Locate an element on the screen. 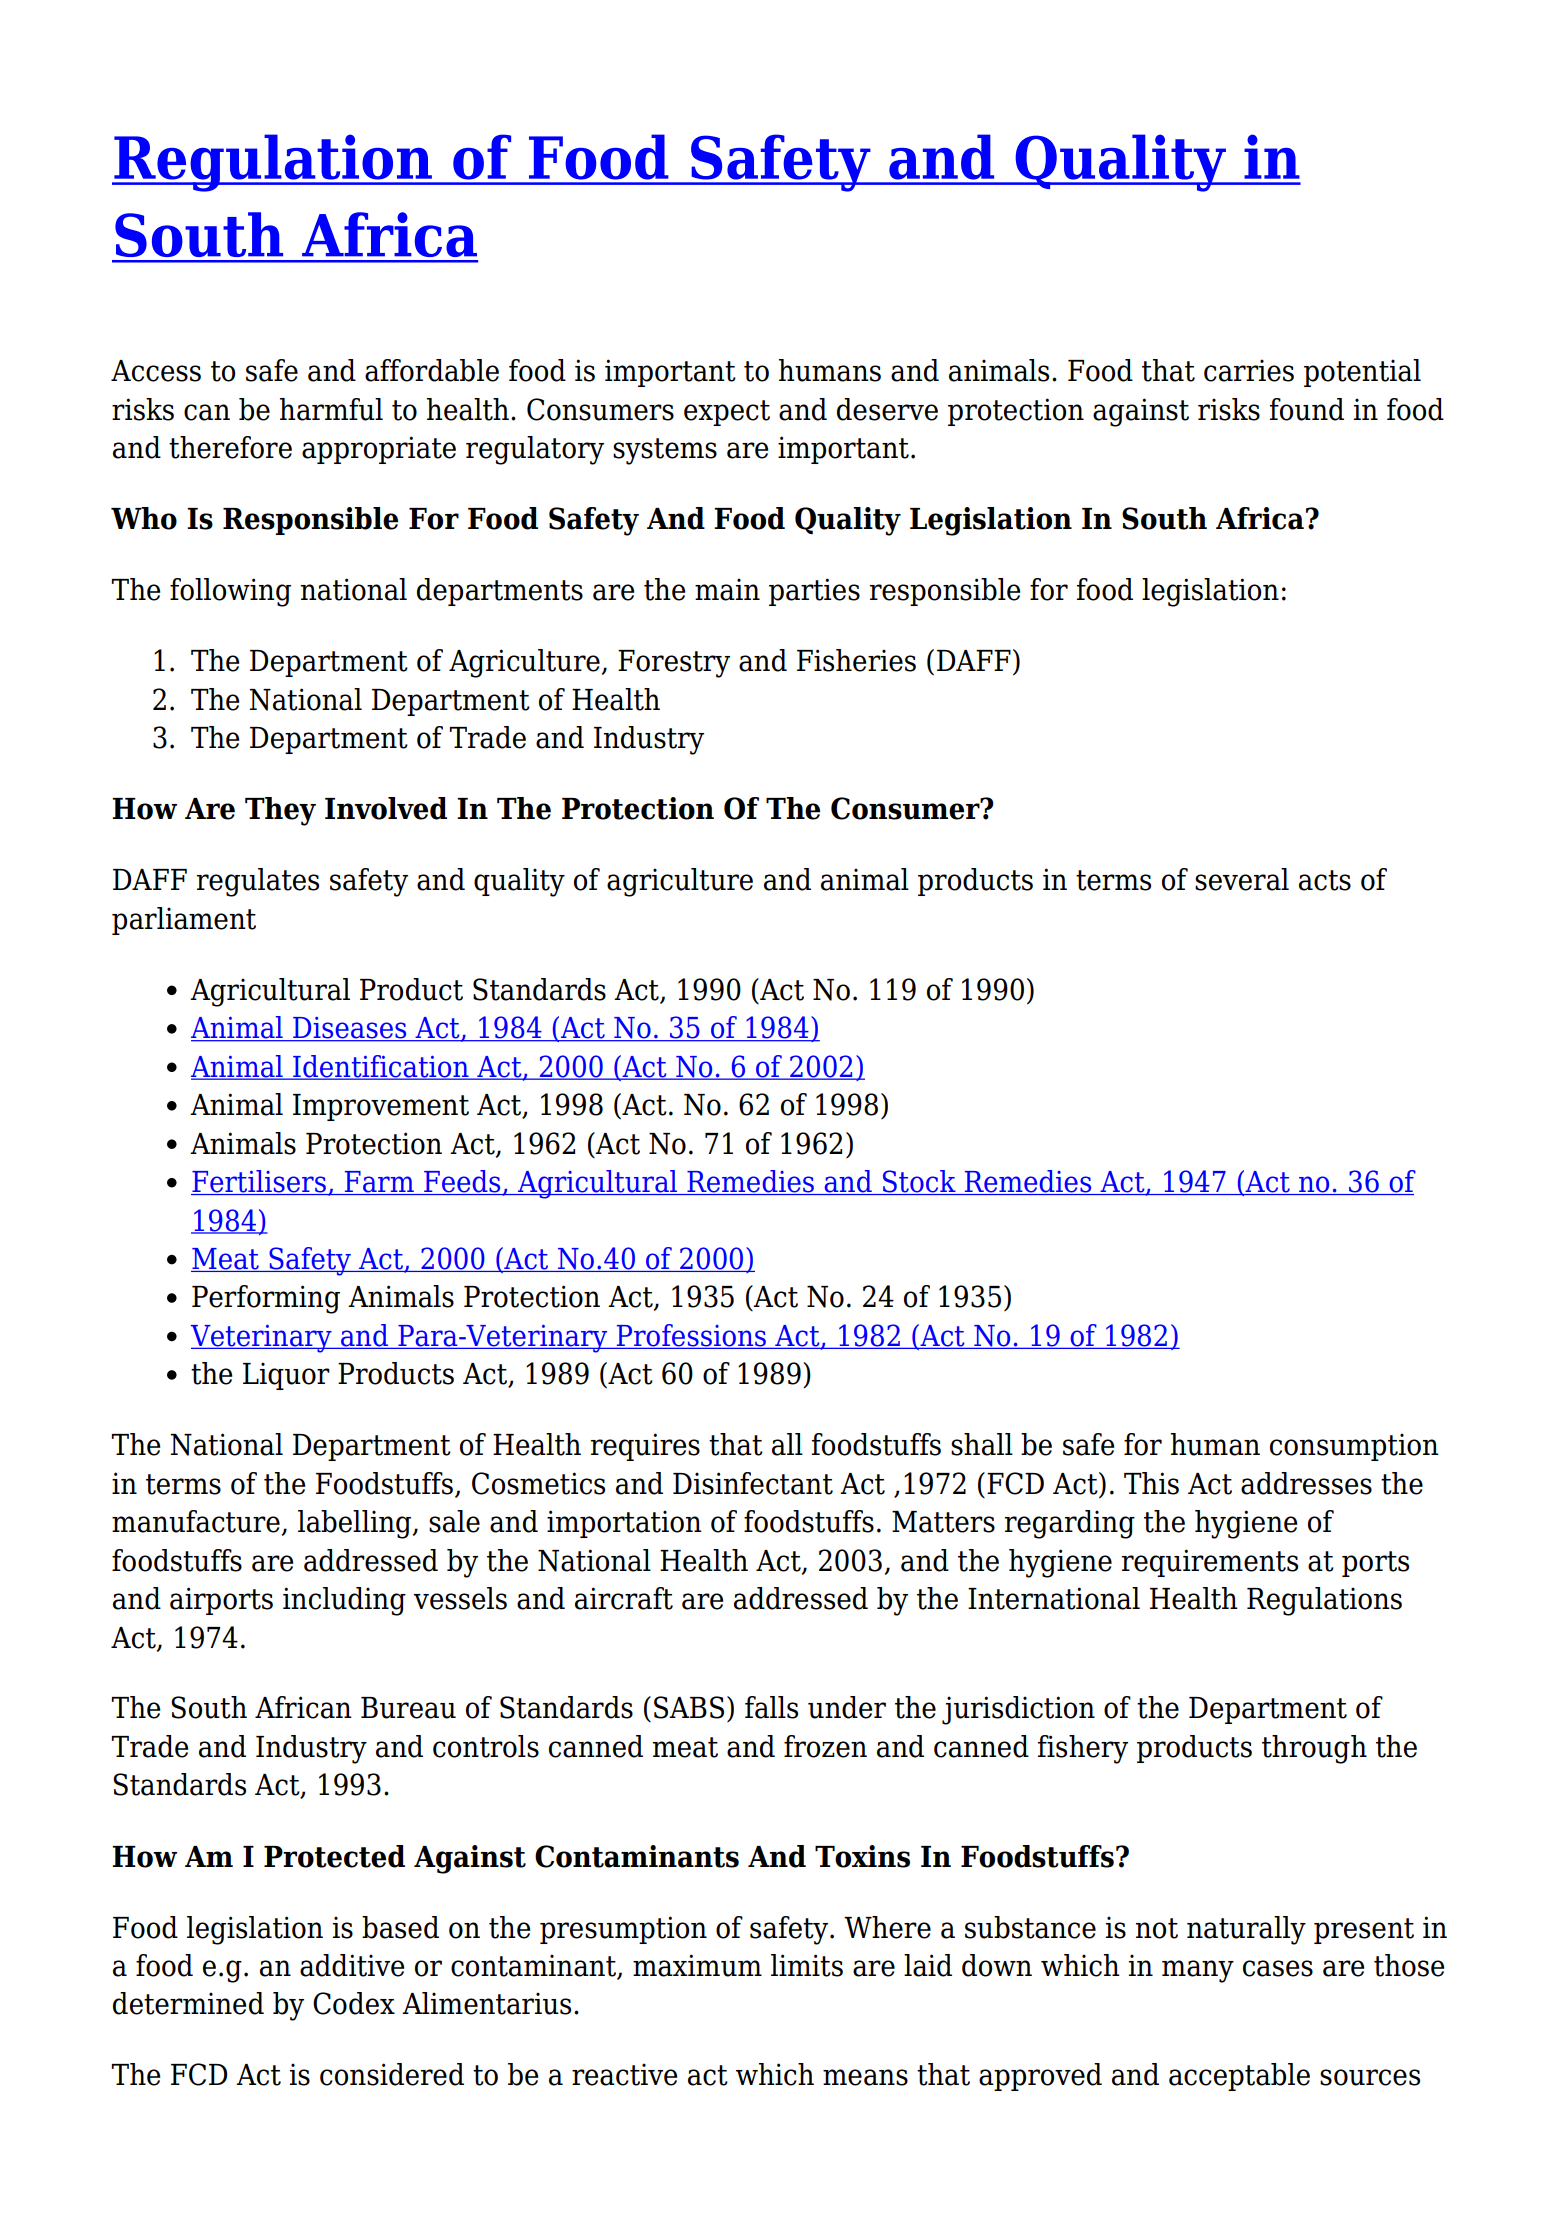 This screenshot has width=1568, height=2218. expect is located at coordinates (727, 413).
